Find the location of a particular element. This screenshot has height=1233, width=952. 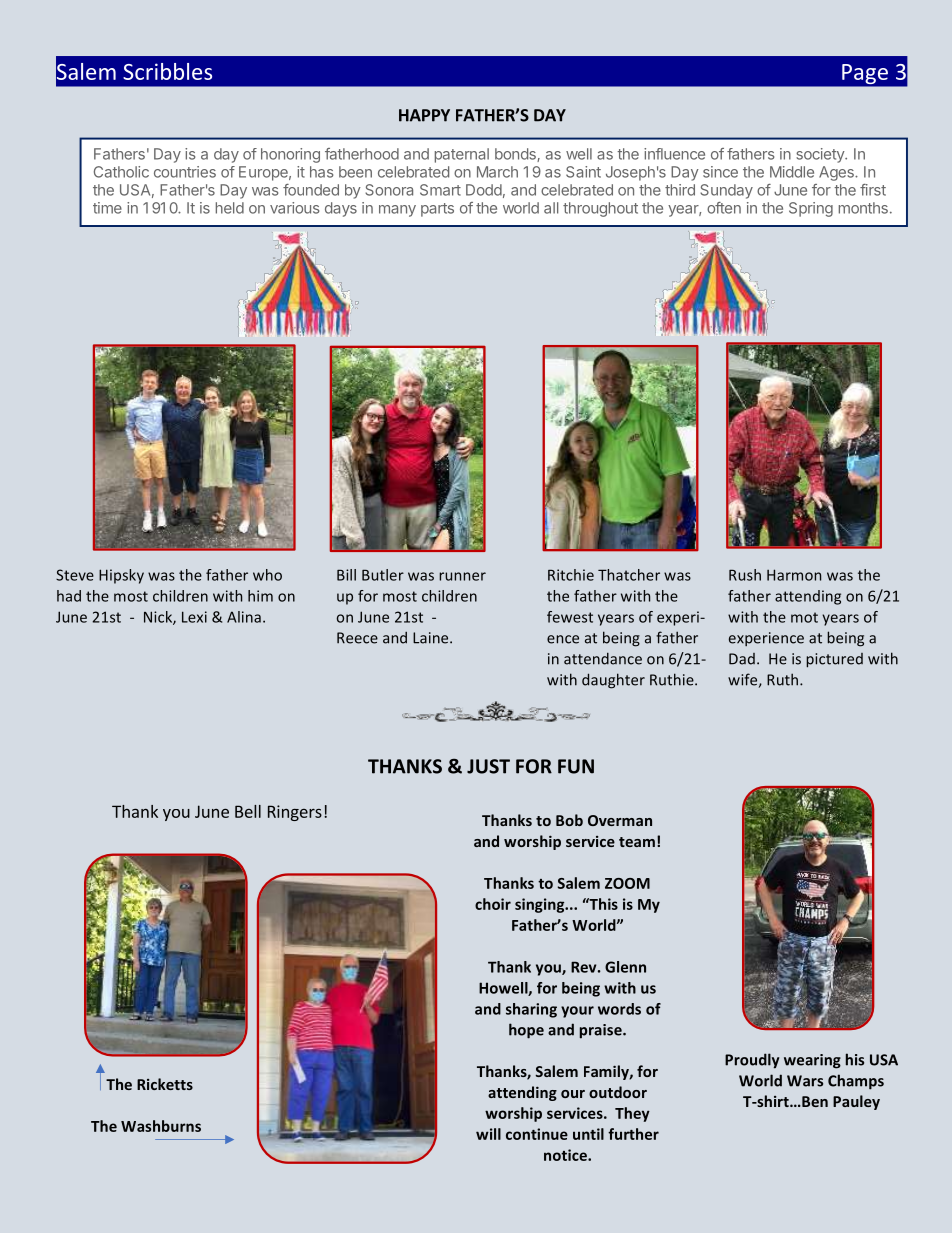

Lexi is located at coordinates (194, 617).
